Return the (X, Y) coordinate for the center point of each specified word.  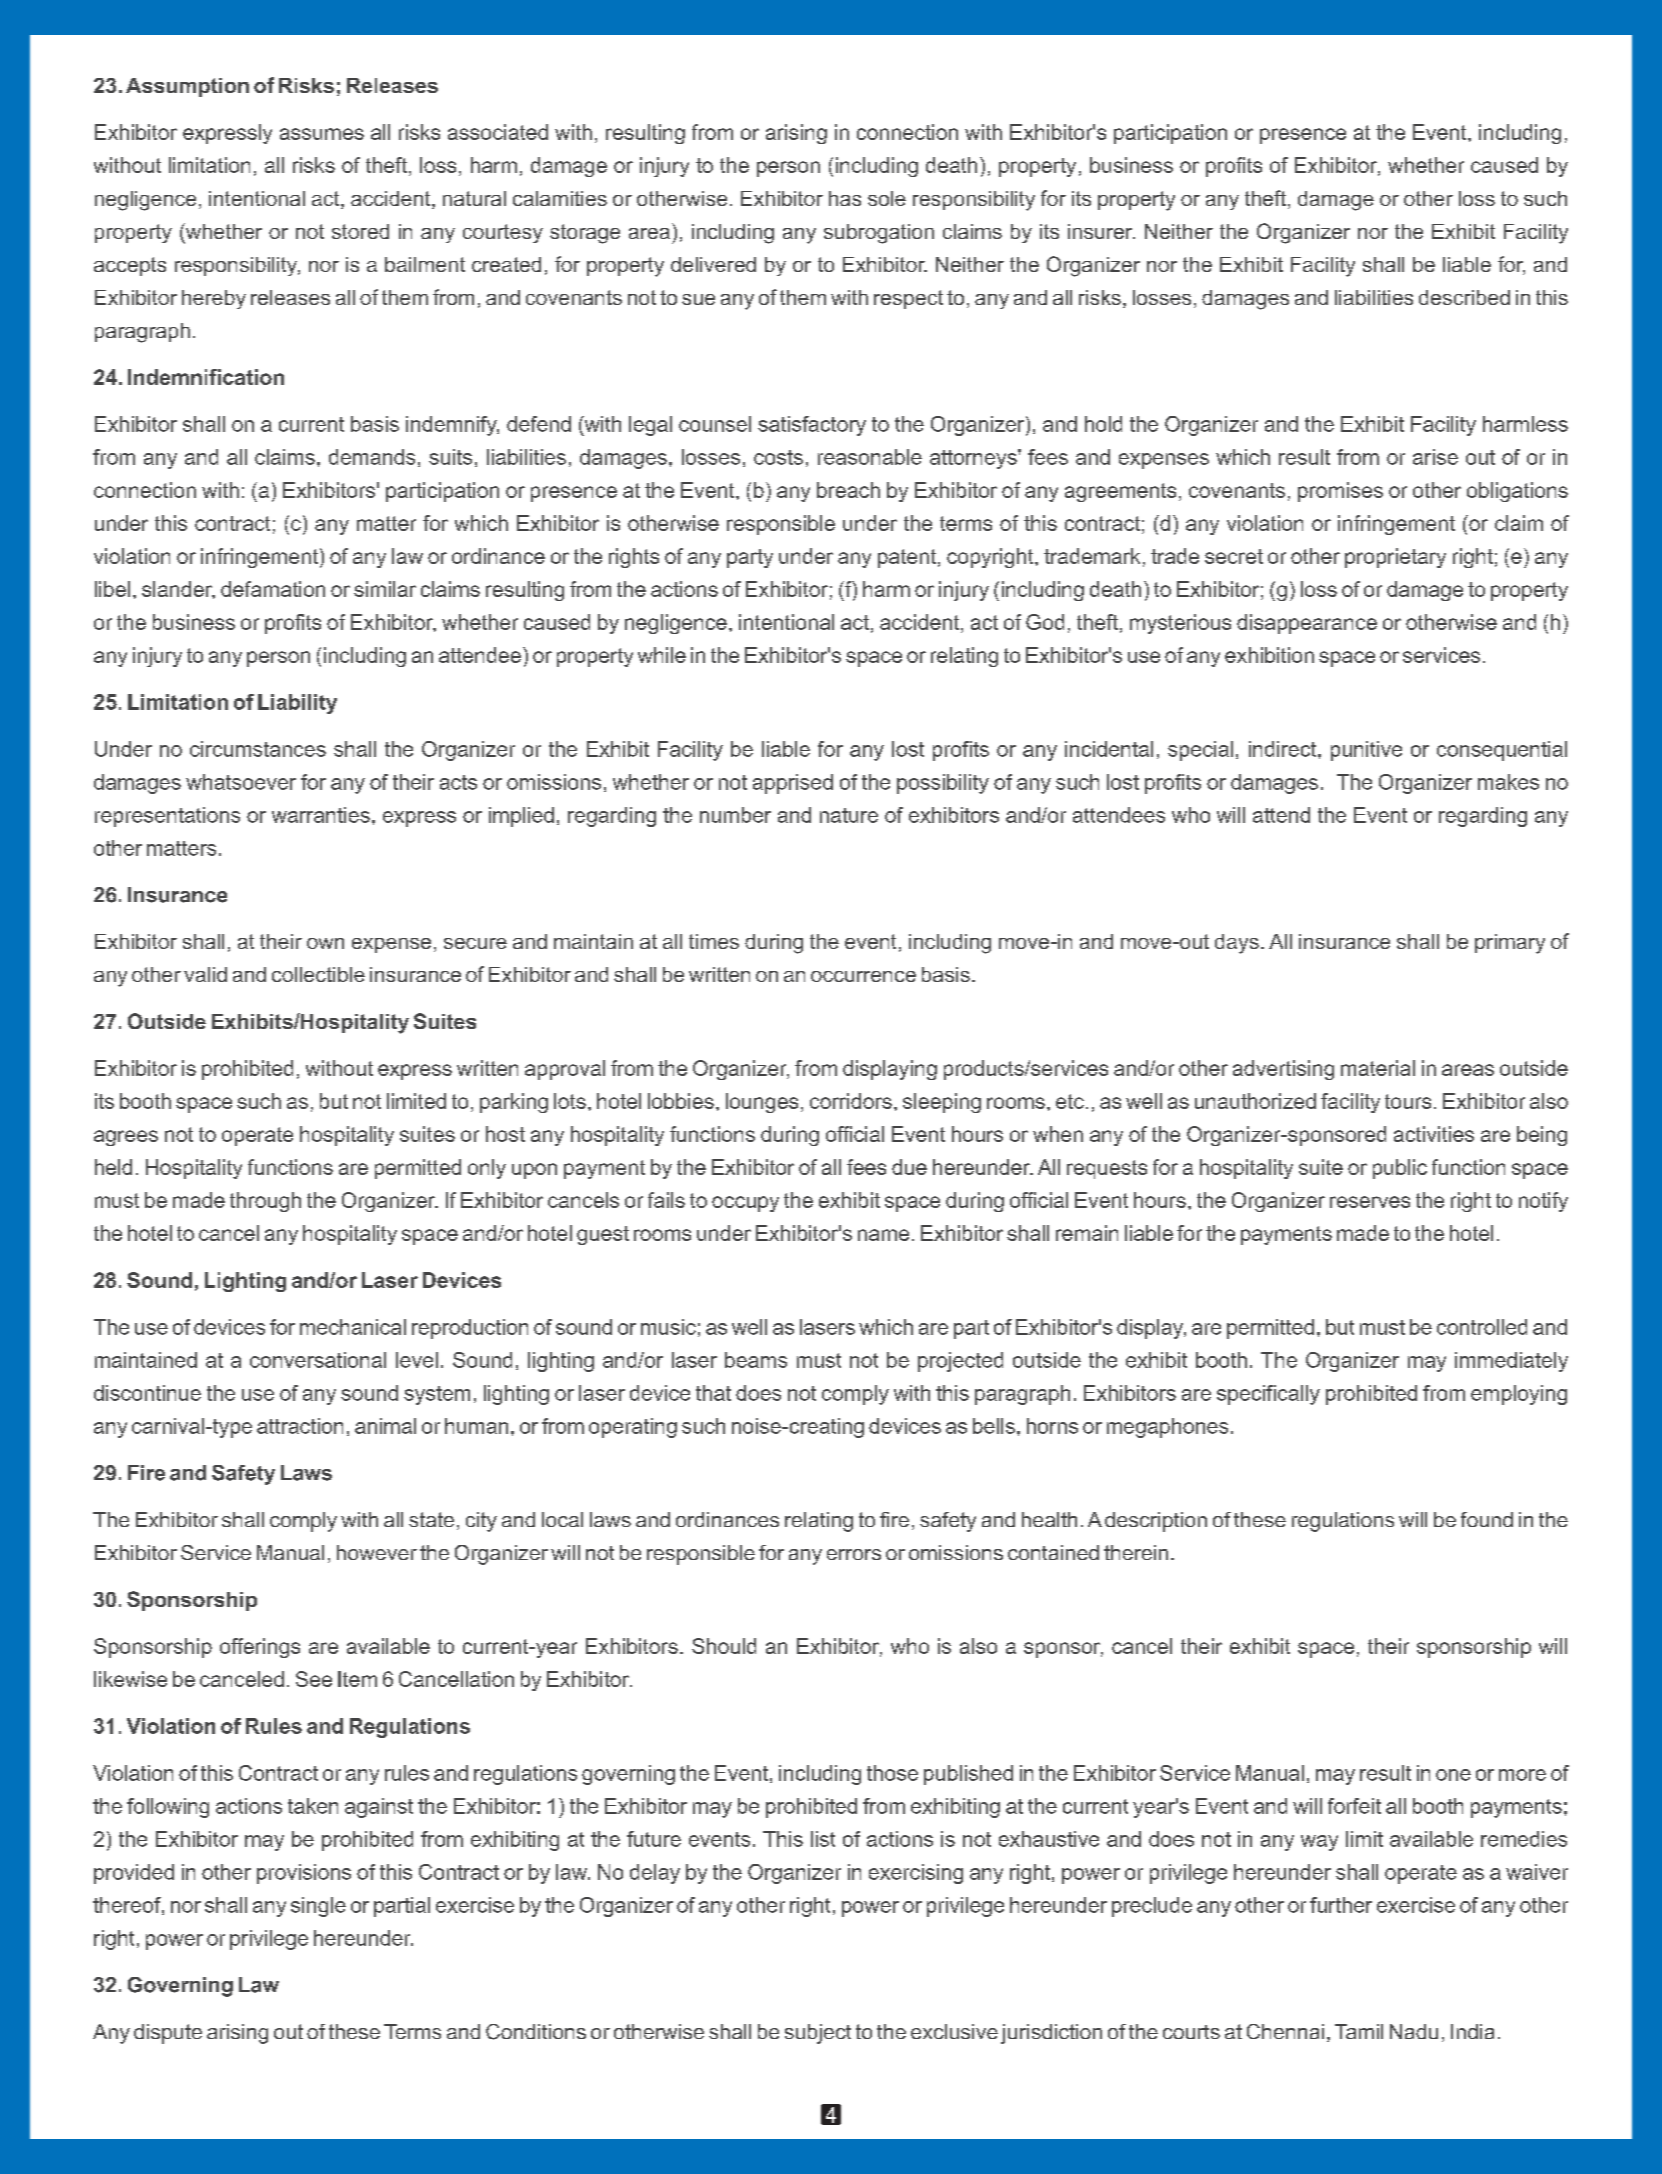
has (845, 198)
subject (818, 2034)
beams (756, 1360)
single (318, 1907)
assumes (322, 134)
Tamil (1359, 2031)
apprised (793, 784)
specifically (1268, 1395)
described (1464, 297)
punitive (1366, 751)
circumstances (258, 749)
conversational (318, 1360)
